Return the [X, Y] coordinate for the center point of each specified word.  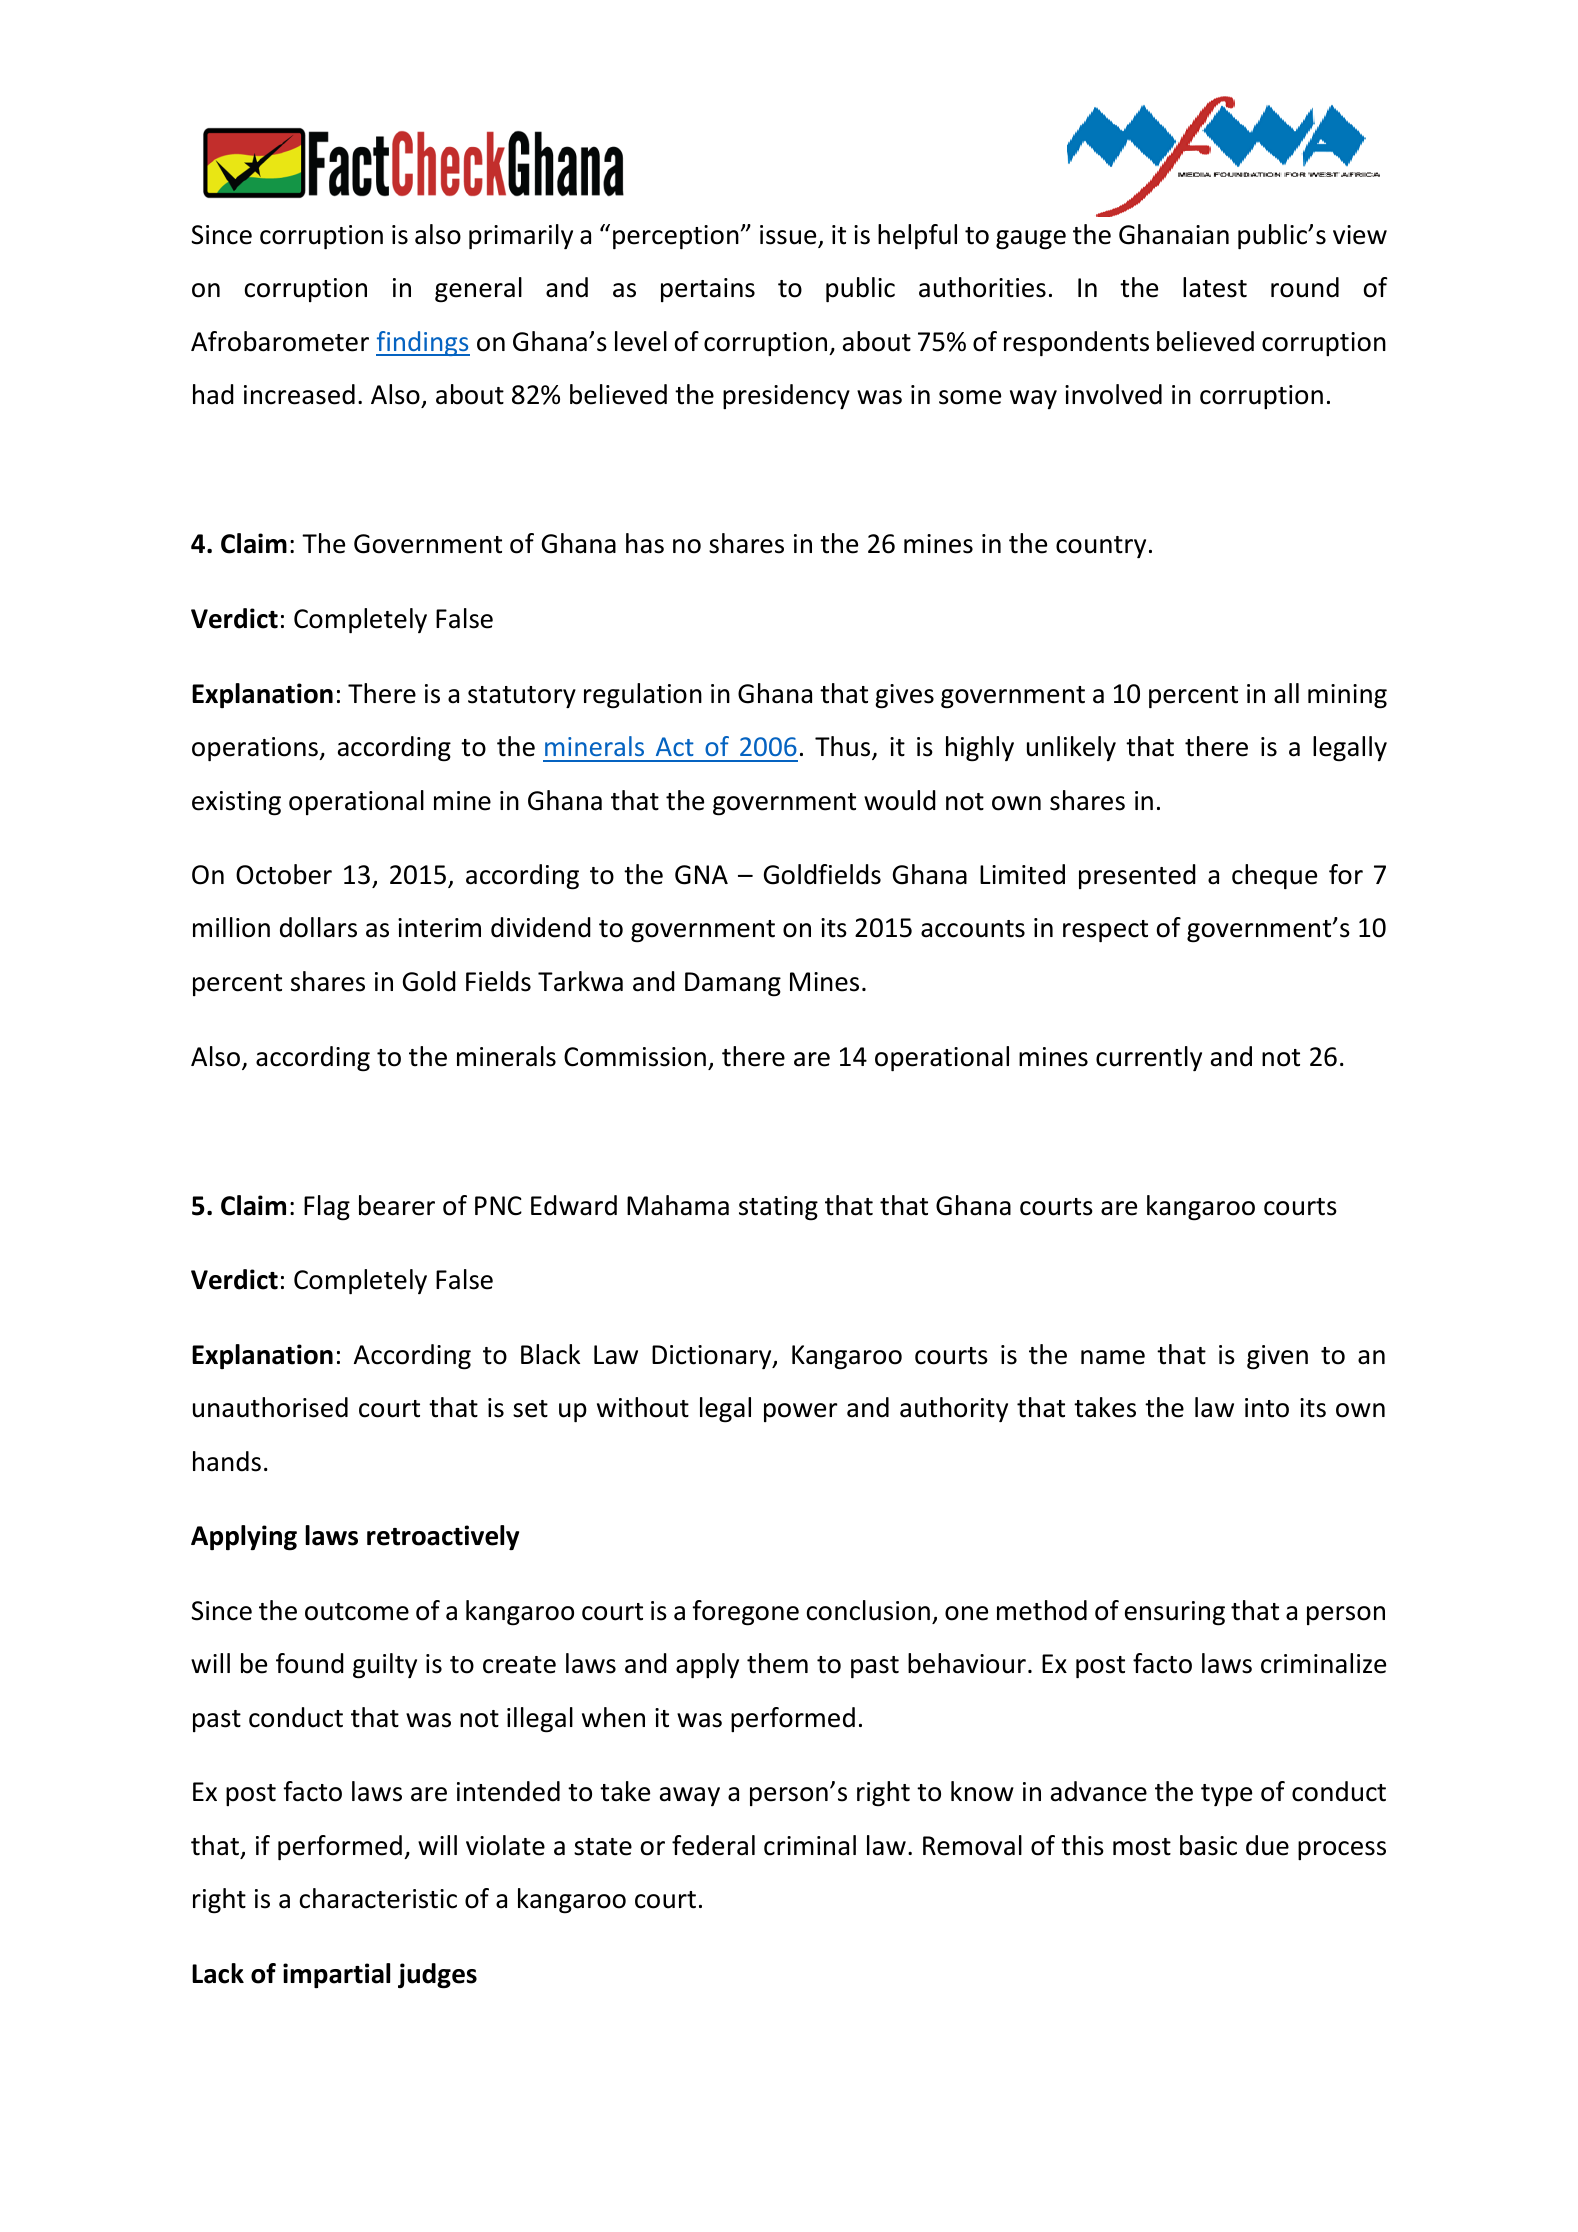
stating [778, 1208]
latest [1215, 287]
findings [423, 343]
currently [1149, 1058]
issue [789, 236]
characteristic [378, 1898]
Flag [327, 1208]
